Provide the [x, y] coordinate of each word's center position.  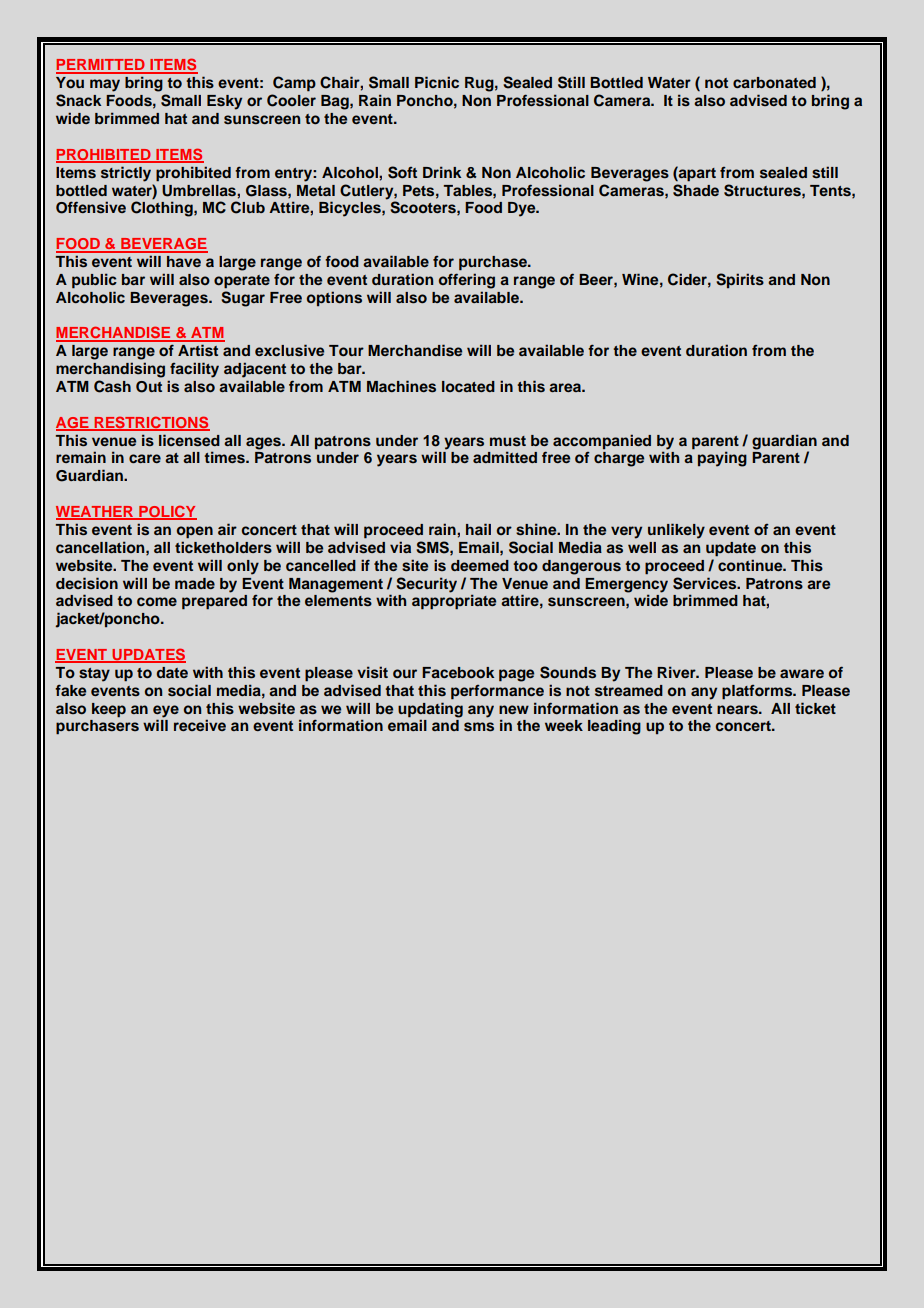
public [94, 281]
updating [430, 710]
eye [166, 711]
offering [467, 281]
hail [478, 529]
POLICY [167, 512]
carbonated [774, 82]
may [105, 85]
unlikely [676, 531]
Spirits [740, 280]
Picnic [437, 82]
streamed [629, 691]
